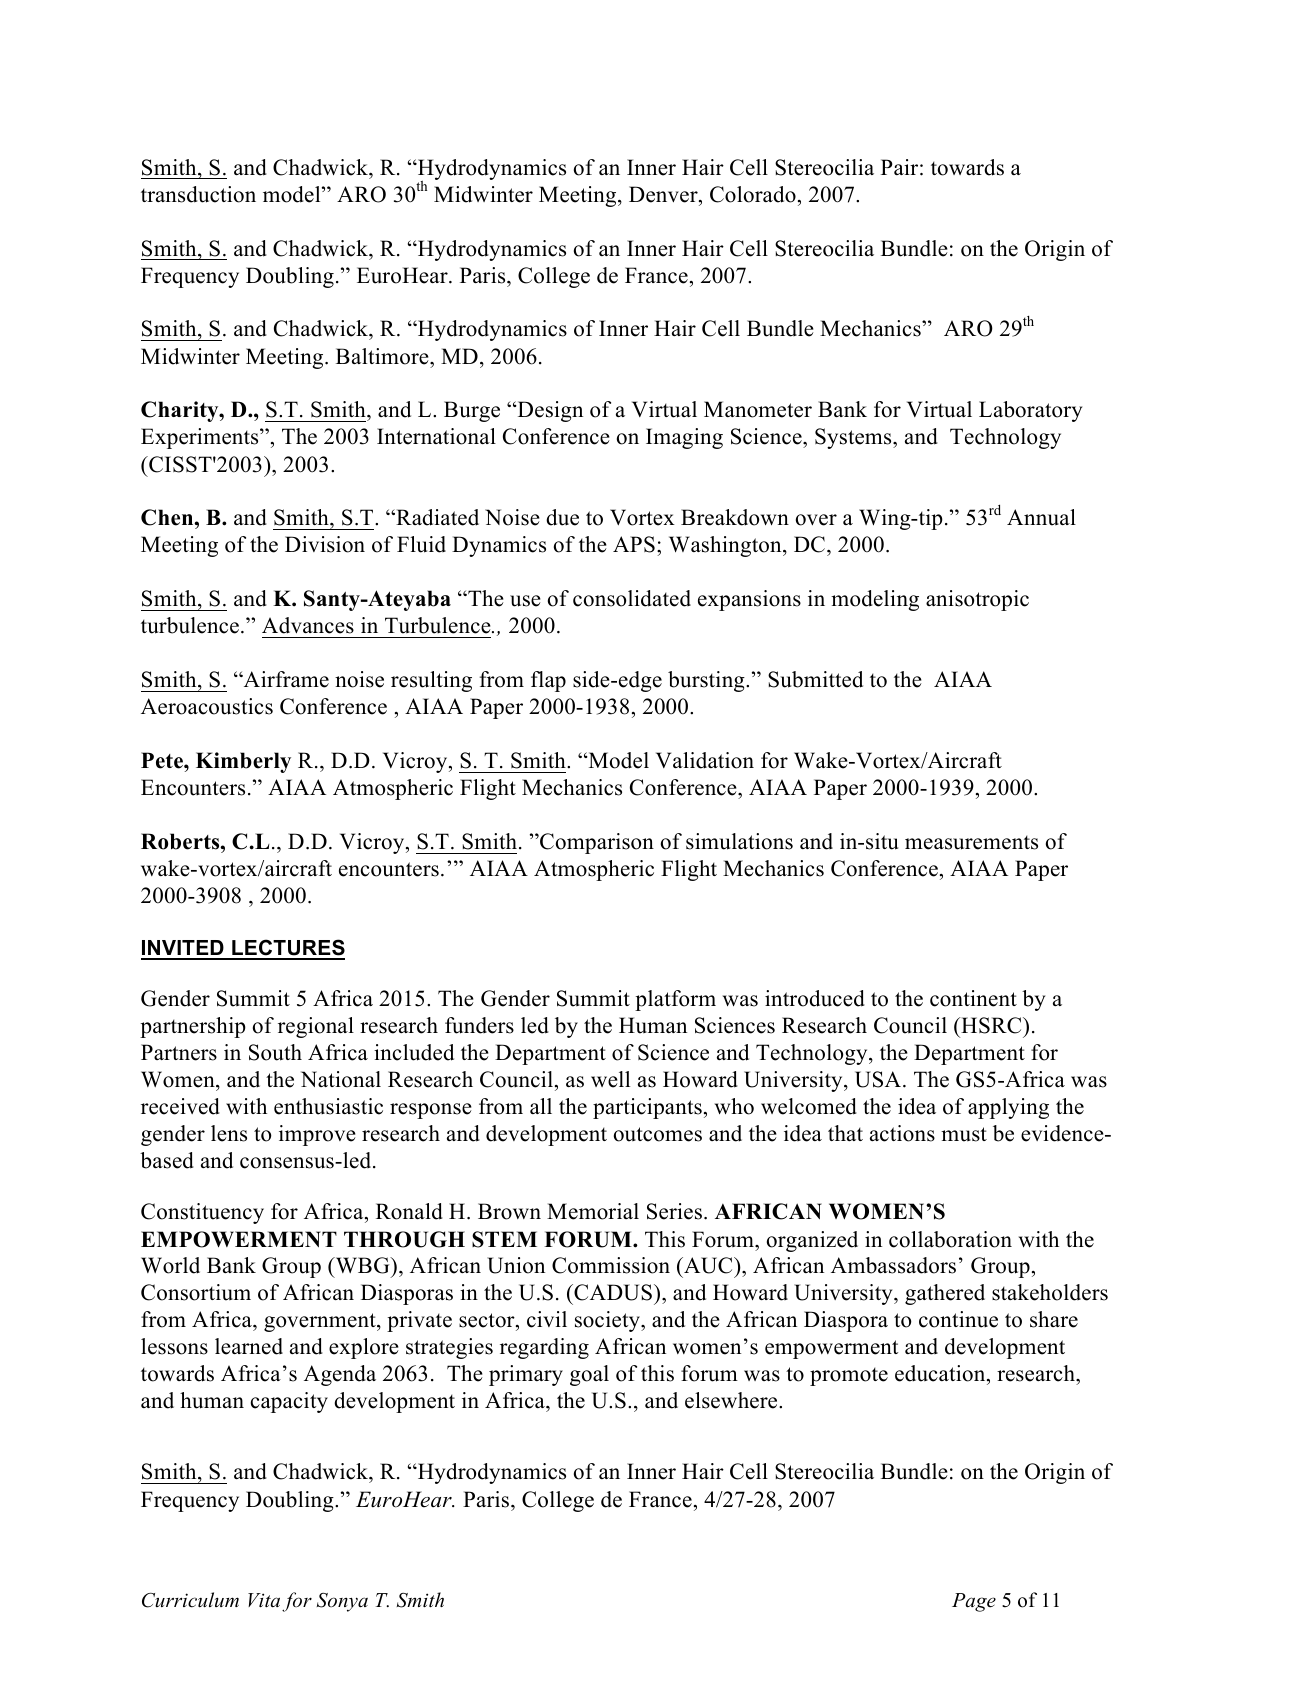 Image resolution: width=1305 pixels, height=1689 pixels. Describe the element at coordinates (974, 1602) in the screenshot. I see `Page` at that location.
